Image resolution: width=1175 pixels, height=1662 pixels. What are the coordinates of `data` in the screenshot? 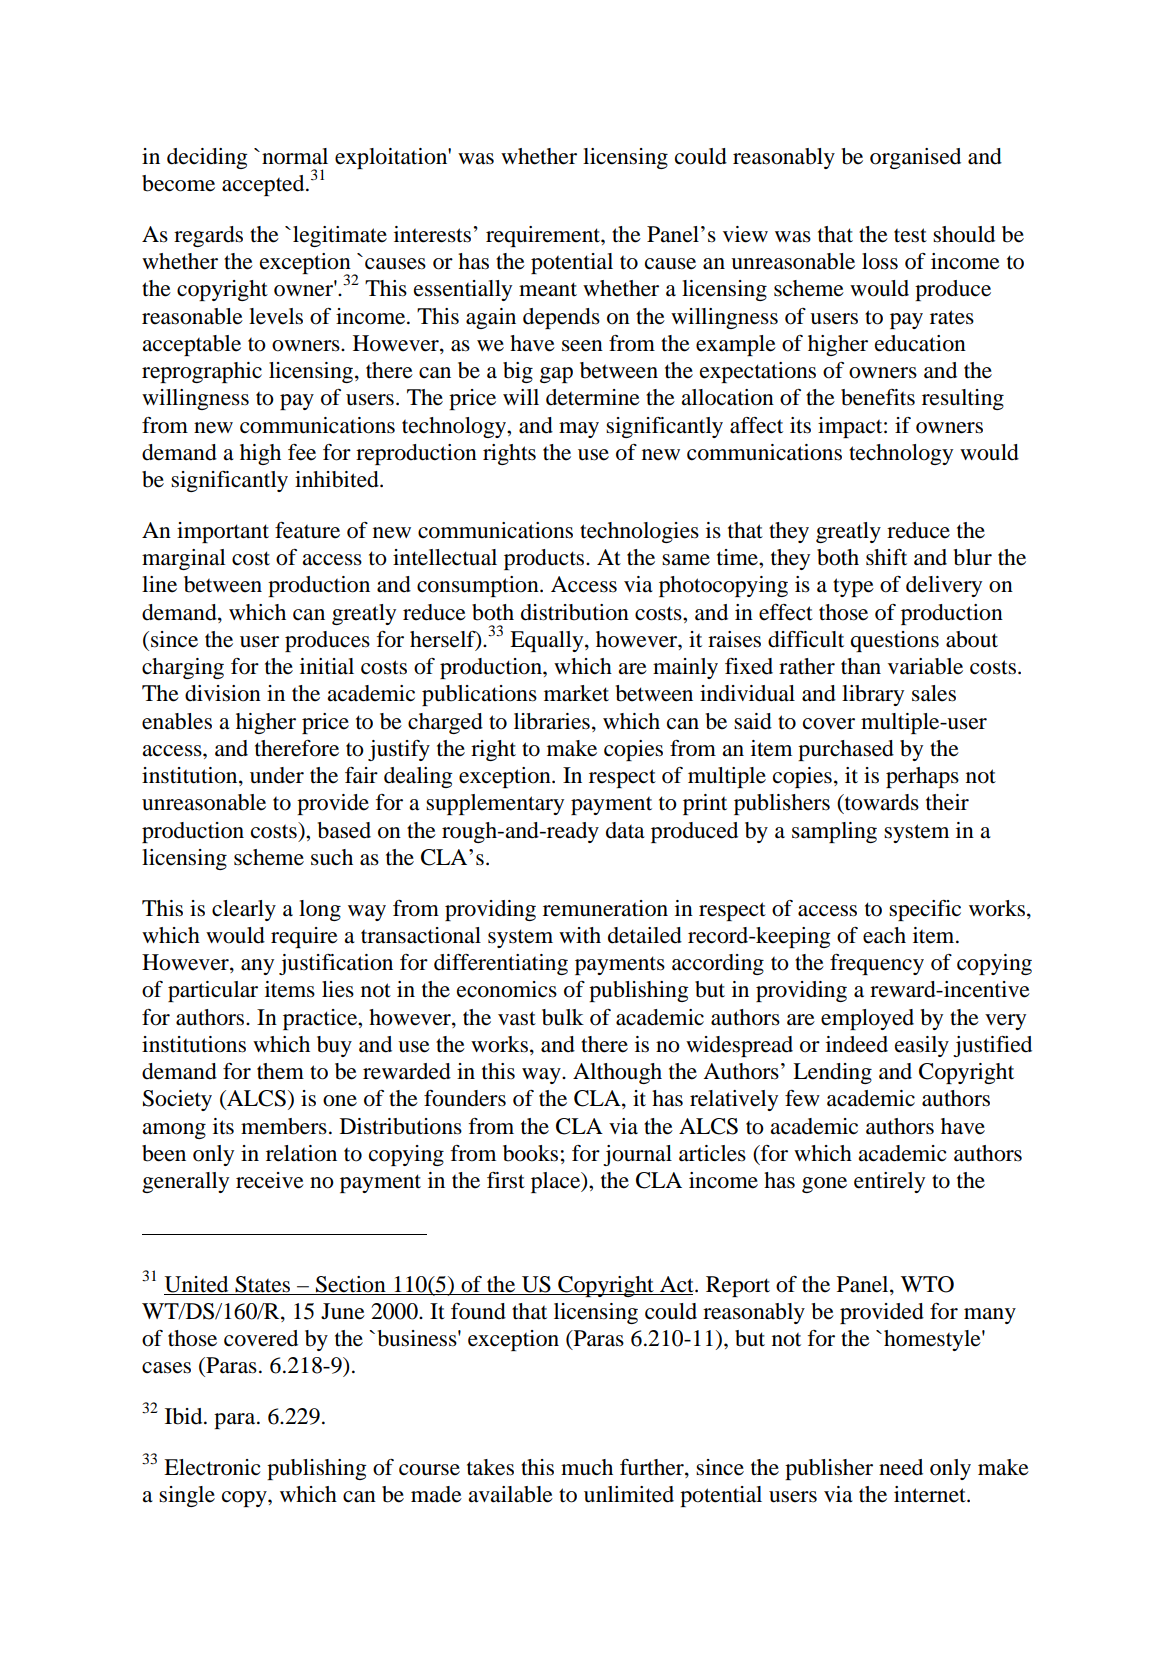 It's located at (625, 830).
